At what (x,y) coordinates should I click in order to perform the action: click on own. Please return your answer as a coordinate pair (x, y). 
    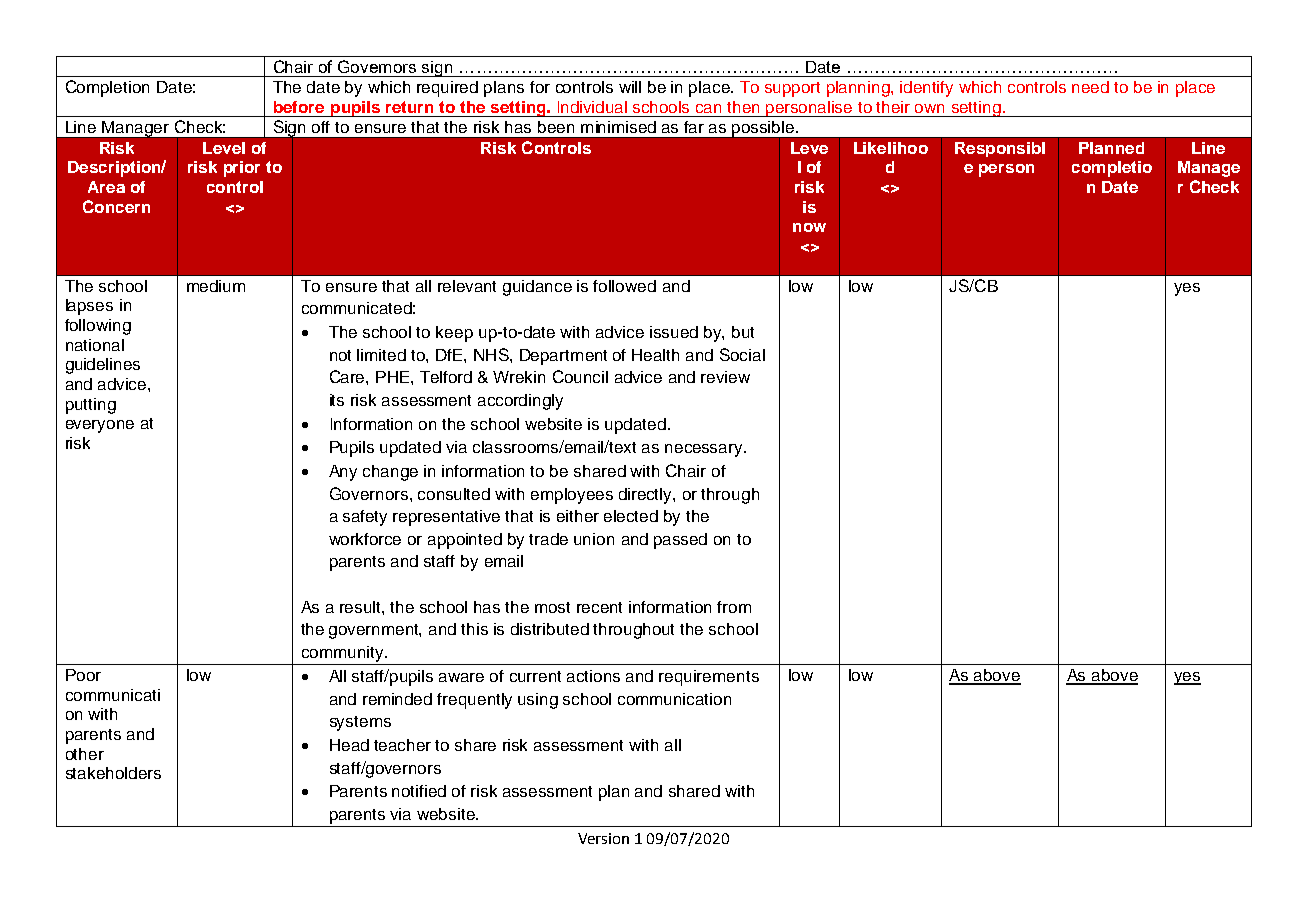
    Looking at the image, I should click on (929, 108).
